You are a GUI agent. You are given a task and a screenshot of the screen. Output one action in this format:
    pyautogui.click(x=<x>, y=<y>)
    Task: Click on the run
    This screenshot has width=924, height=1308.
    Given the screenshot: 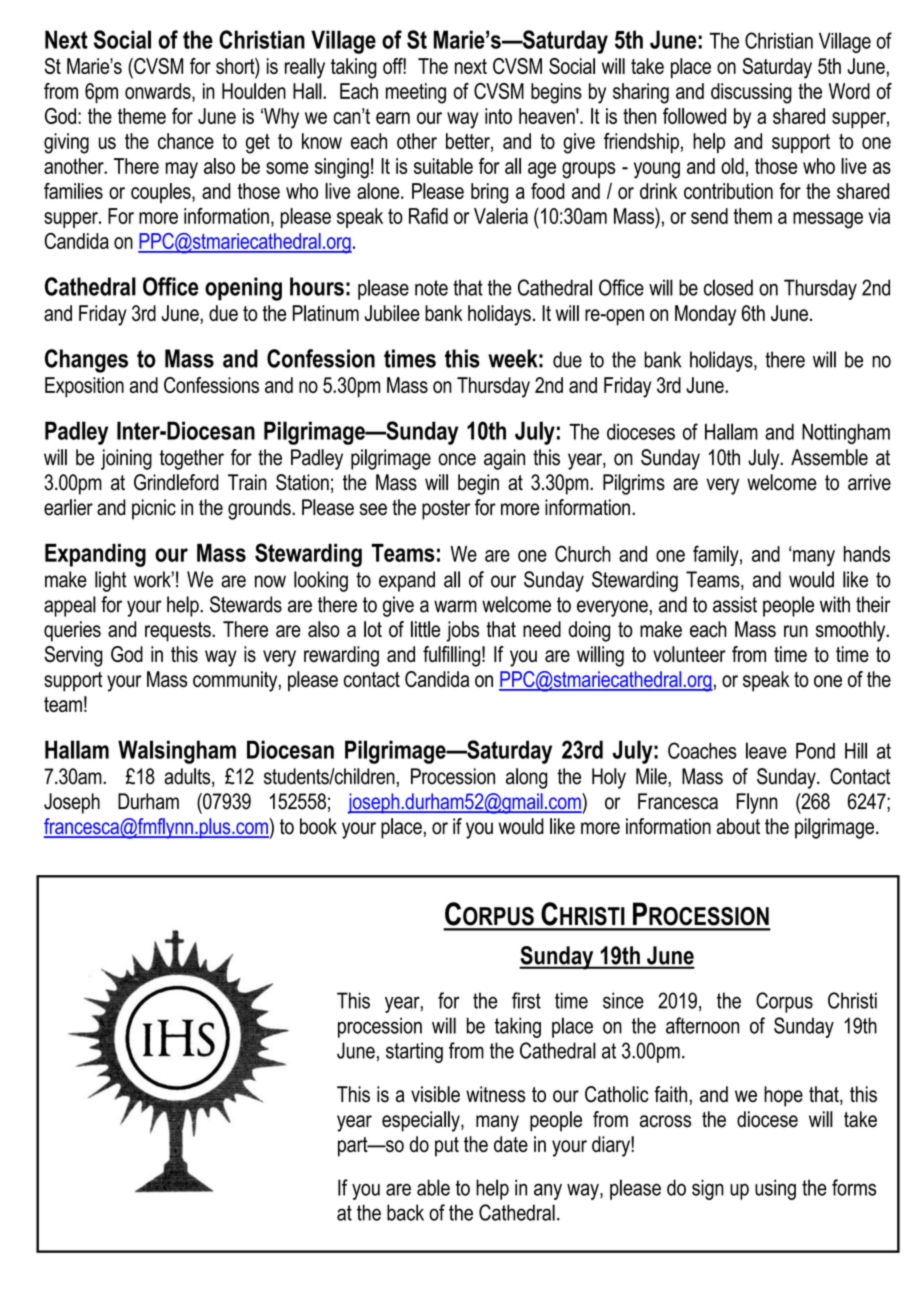 What is the action you would take?
    pyautogui.click(x=796, y=631)
